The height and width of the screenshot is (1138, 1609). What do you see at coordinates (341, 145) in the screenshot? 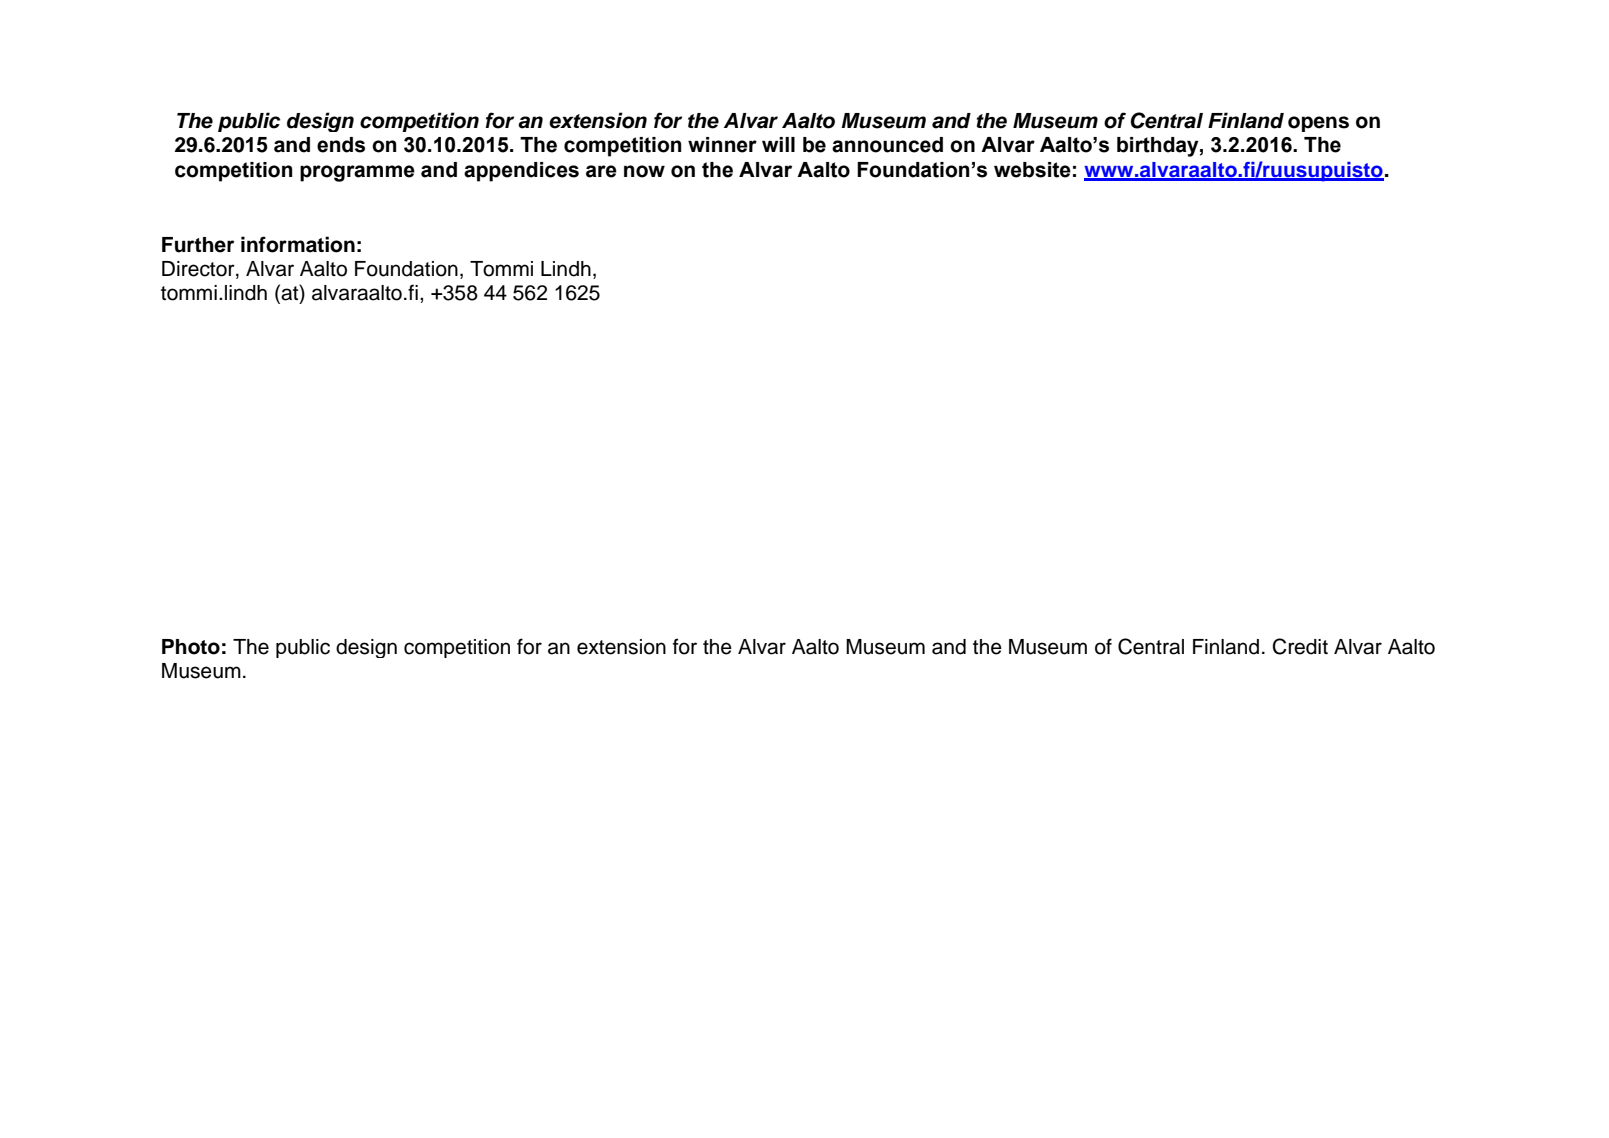
I see `ends` at bounding box center [341, 145].
